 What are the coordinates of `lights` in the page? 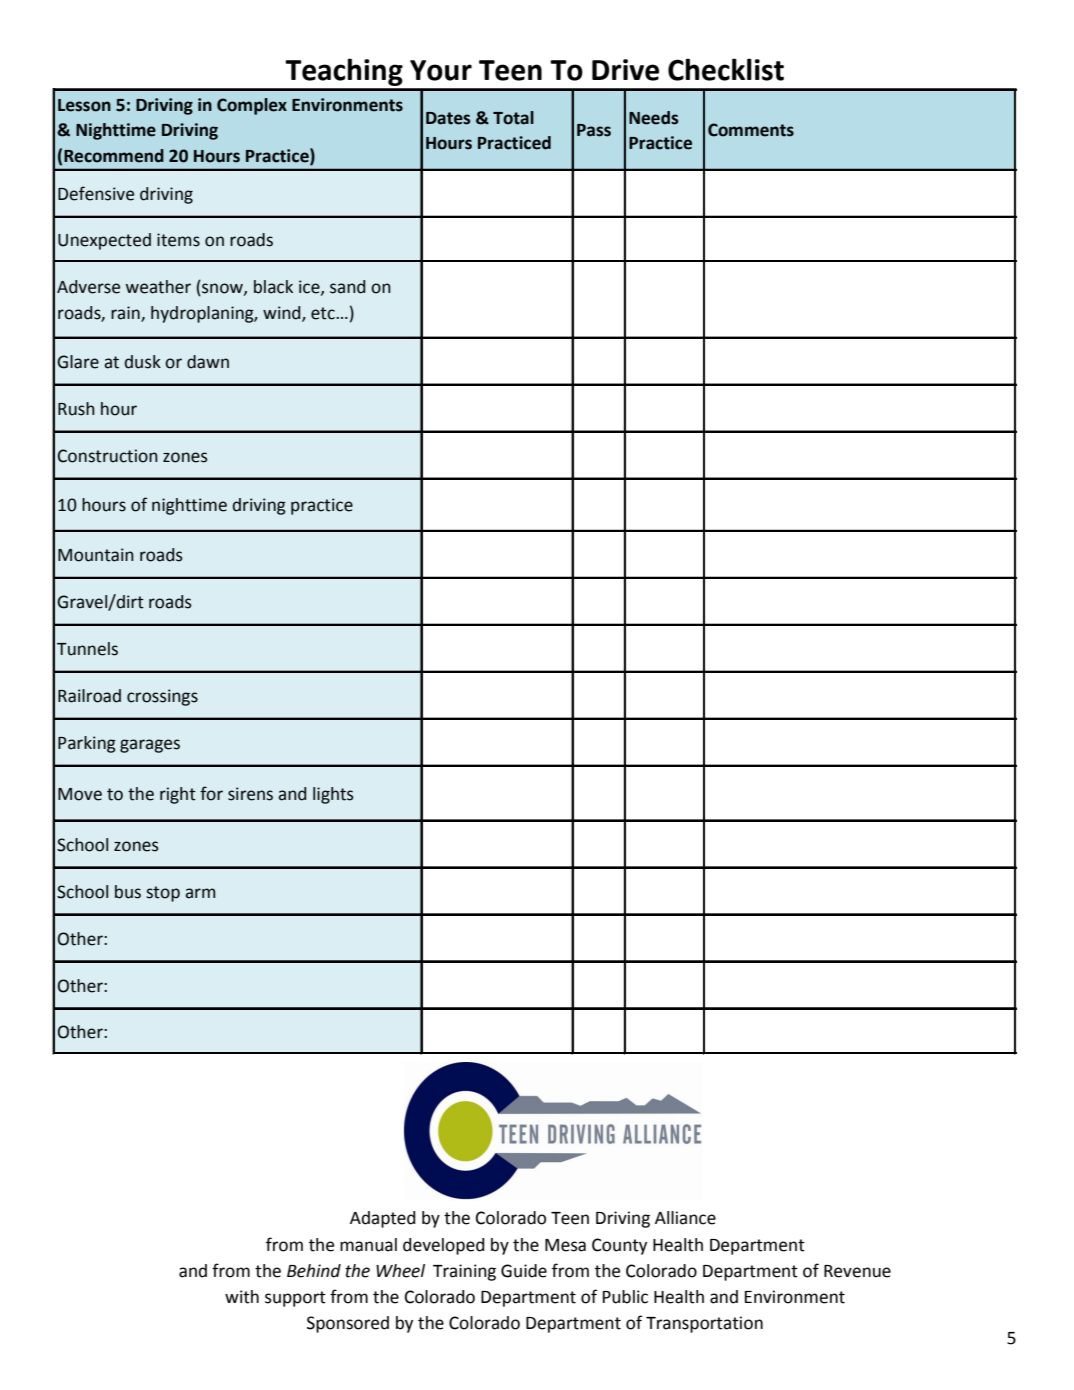 It's located at (333, 795).
